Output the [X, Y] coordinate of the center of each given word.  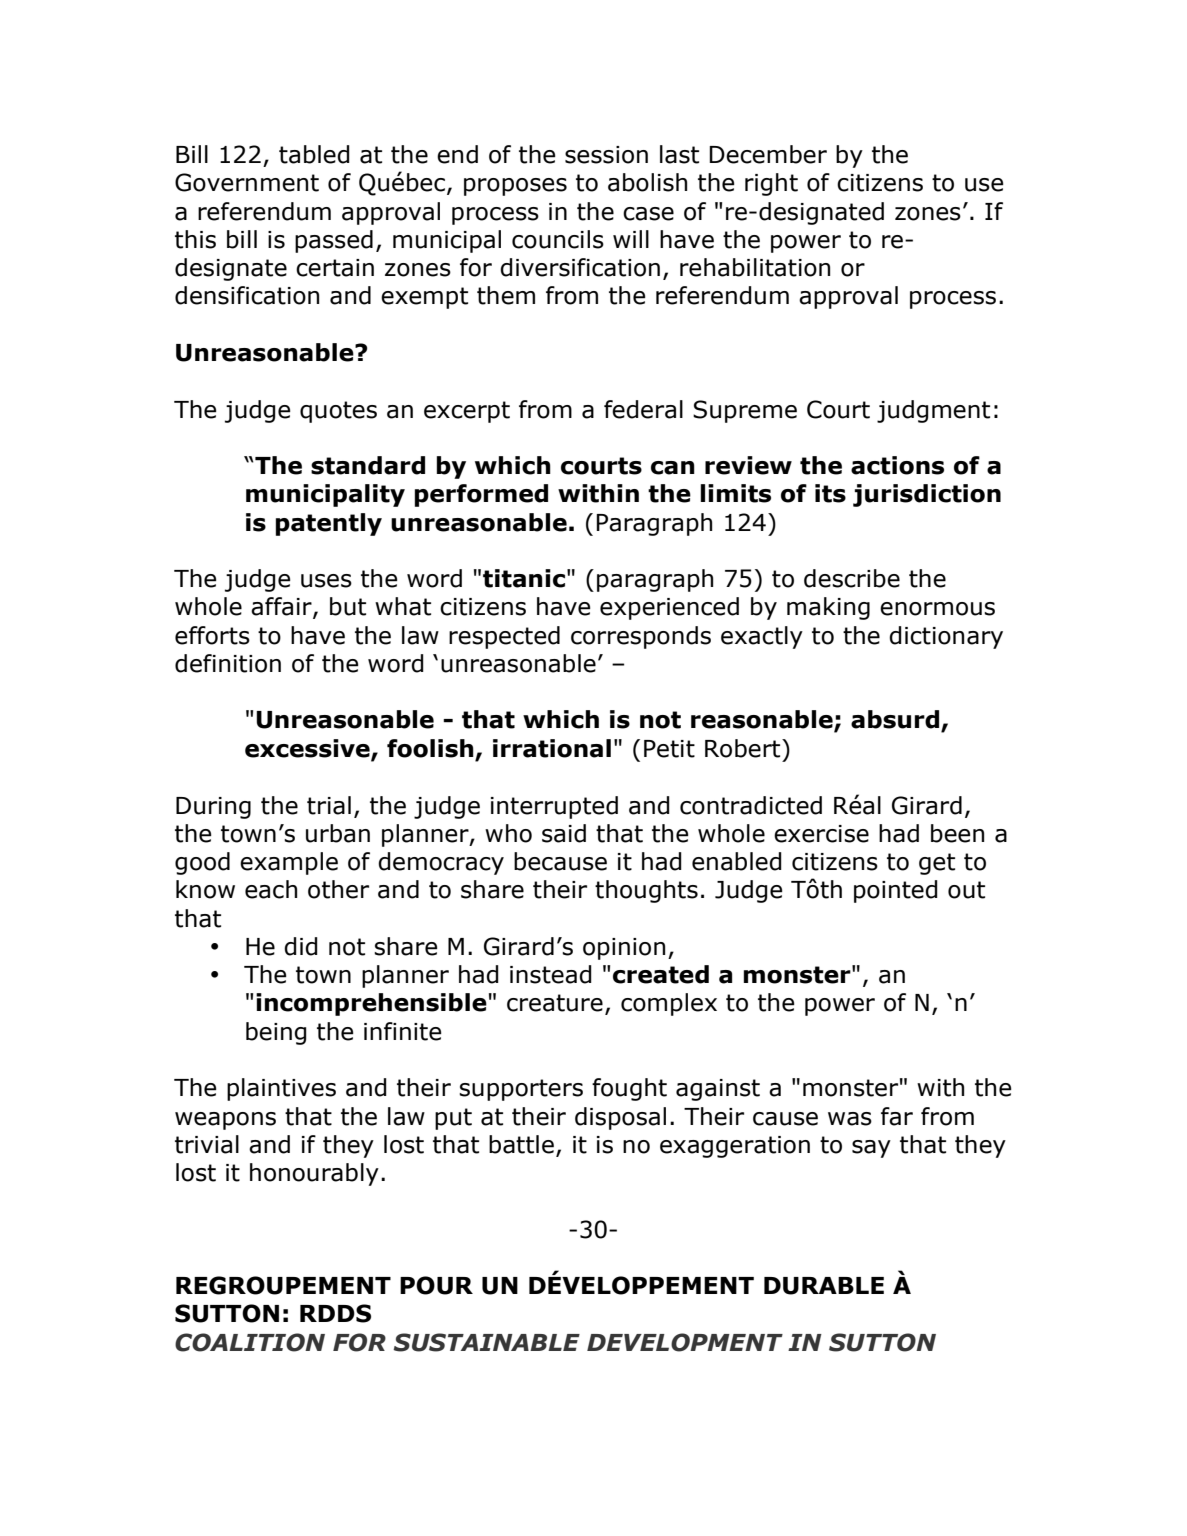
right [771, 184]
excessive [308, 749]
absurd [896, 720]
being [276, 1033]
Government [247, 182]
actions [897, 465]
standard [368, 465]
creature [555, 1003]
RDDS [335, 1313]
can [673, 468]
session [606, 155]
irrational [552, 748]
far [897, 1116]
